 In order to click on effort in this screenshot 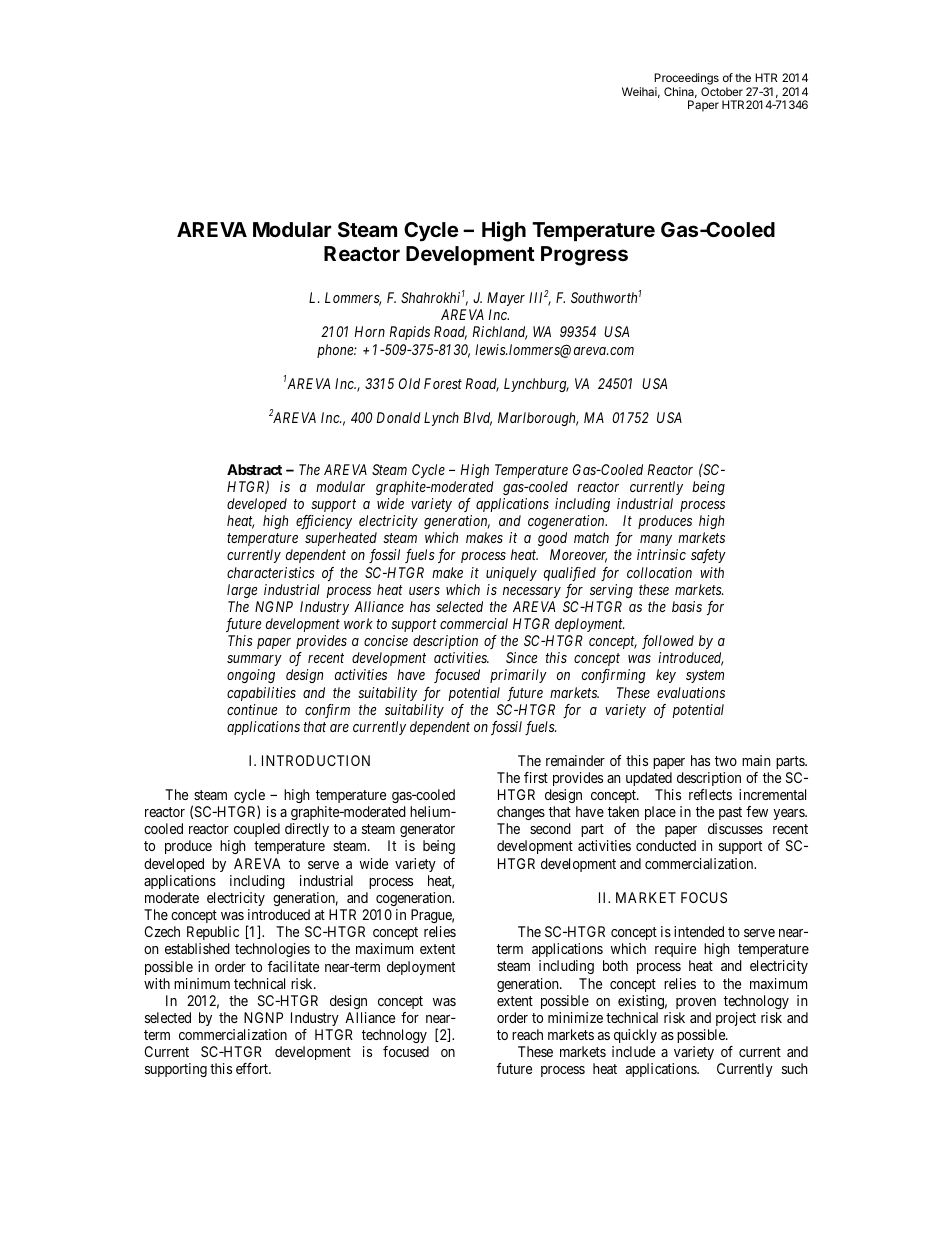, I will do `click(253, 1068)`.
